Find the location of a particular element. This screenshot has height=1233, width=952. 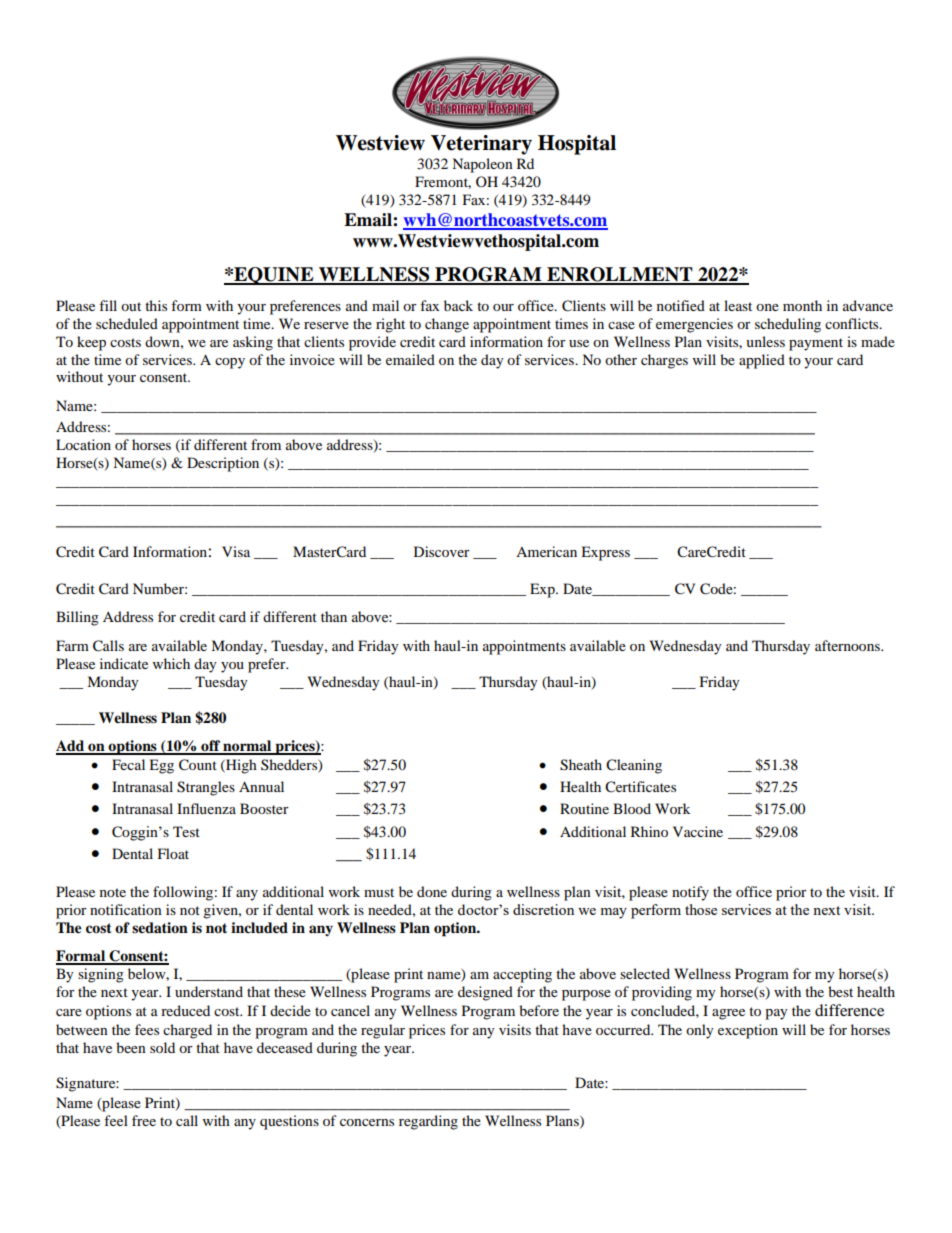

Sheath is located at coordinates (581, 765).
